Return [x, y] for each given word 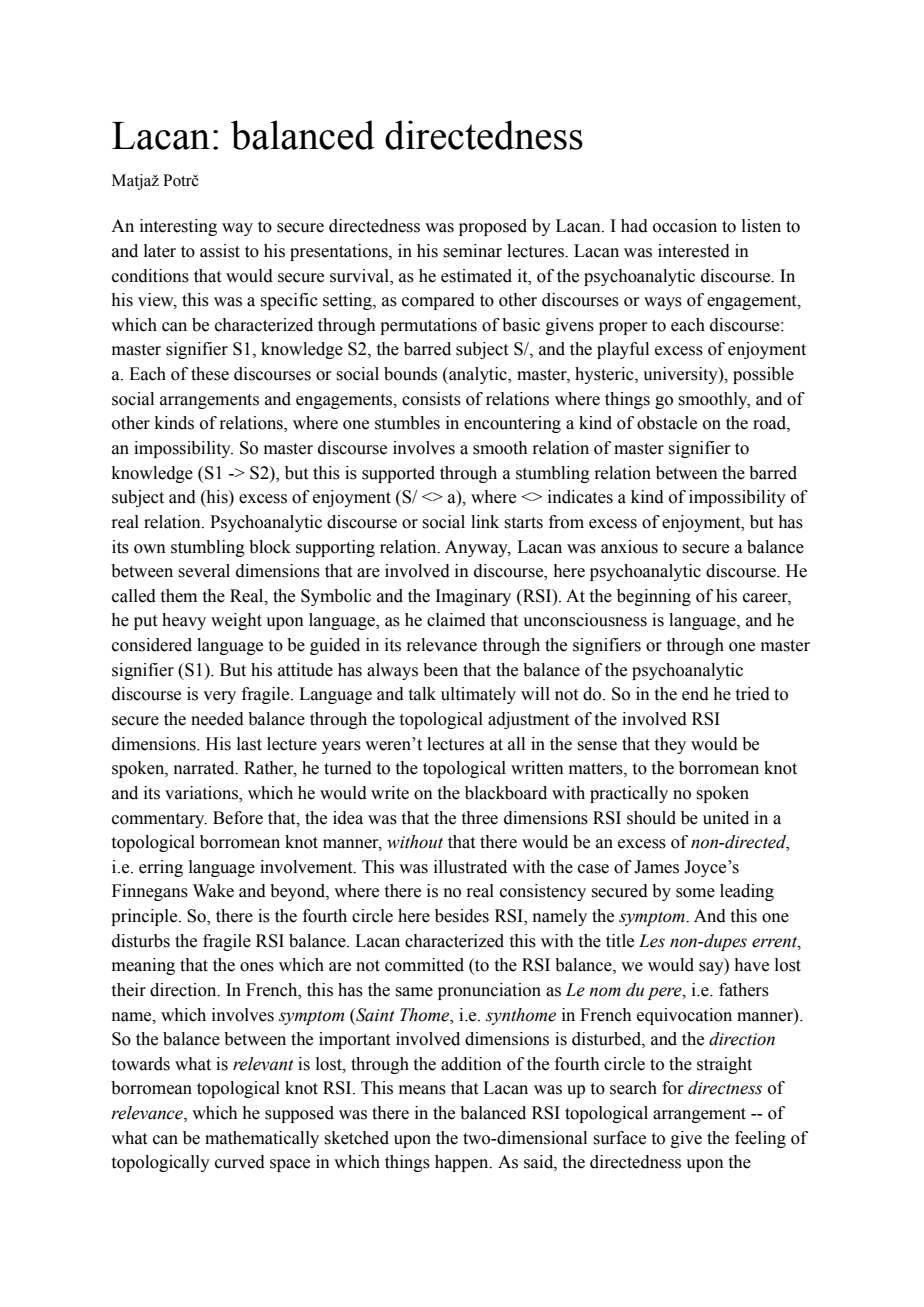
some [695, 893]
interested [694, 251]
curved [240, 1162]
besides [462, 916]
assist [220, 251]
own [150, 549]
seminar [473, 251]
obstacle [667, 423]
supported [398, 474]
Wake [213, 891]
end [695, 694]
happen [463, 1163]
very [219, 697]
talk [422, 694]
